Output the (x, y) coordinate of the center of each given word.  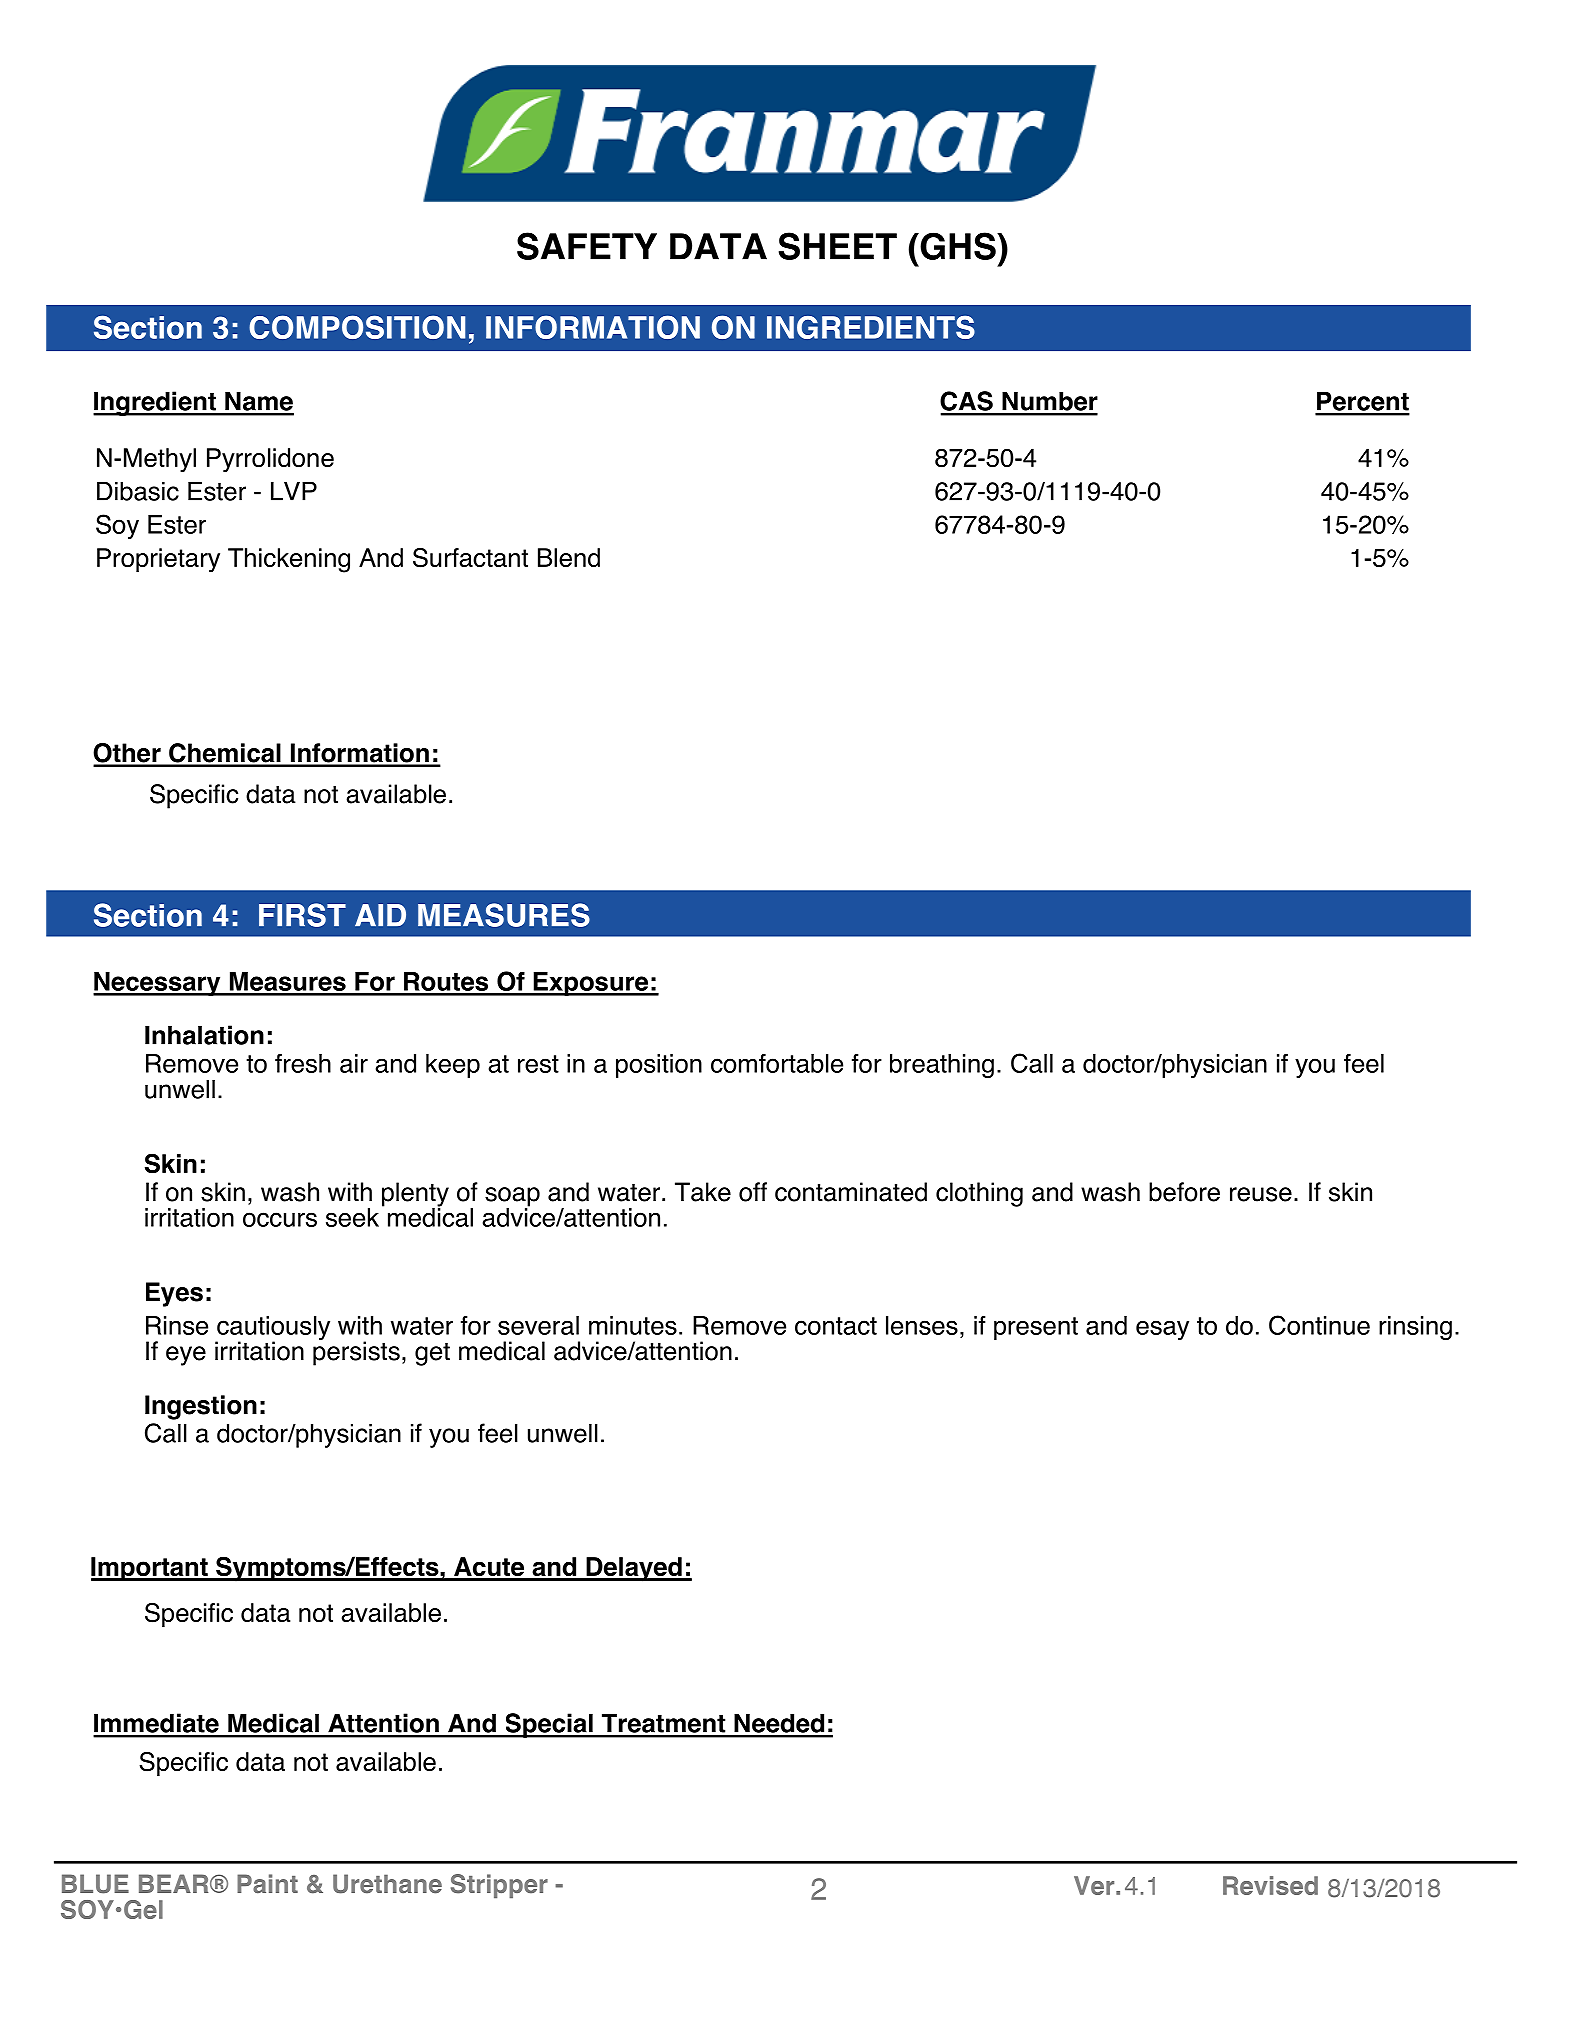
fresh (303, 1063)
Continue (1319, 1325)
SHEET (838, 246)
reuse (1261, 1194)
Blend (569, 558)
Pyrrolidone (270, 460)
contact (836, 1326)
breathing (942, 1066)
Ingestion (201, 1407)
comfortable (777, 1063)
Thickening (289, 560)
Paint (267, 1884)
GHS (958, 246)
